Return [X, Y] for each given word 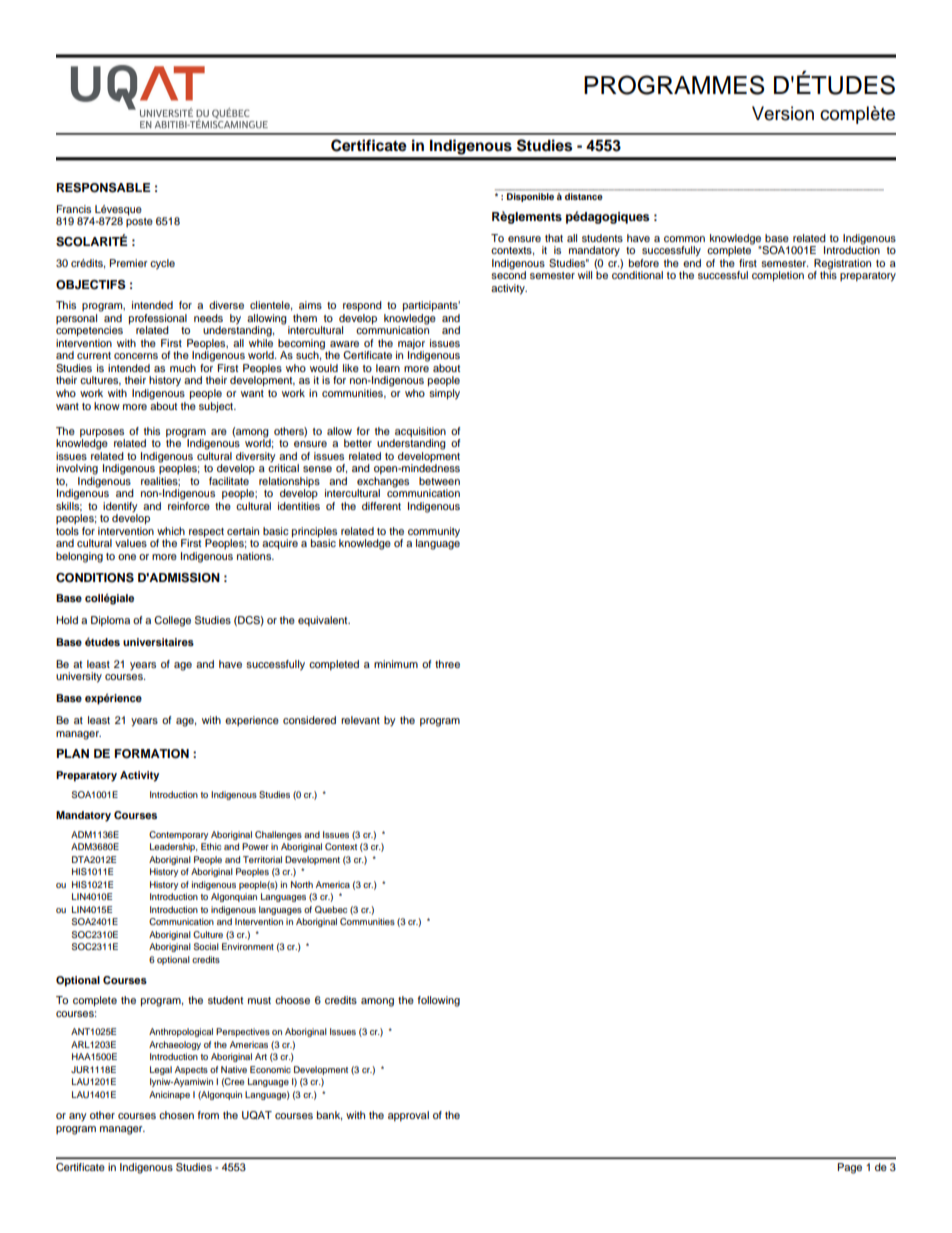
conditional [637, 275]
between [439, 481]
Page [850, 1168]
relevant [360, 720]
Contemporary [178, 835]
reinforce [189, 504]
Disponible [531, 196]
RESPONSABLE [103, 188]
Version [783, 113]
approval [408, 1116]
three [447, 664]
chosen [176, 1115]
